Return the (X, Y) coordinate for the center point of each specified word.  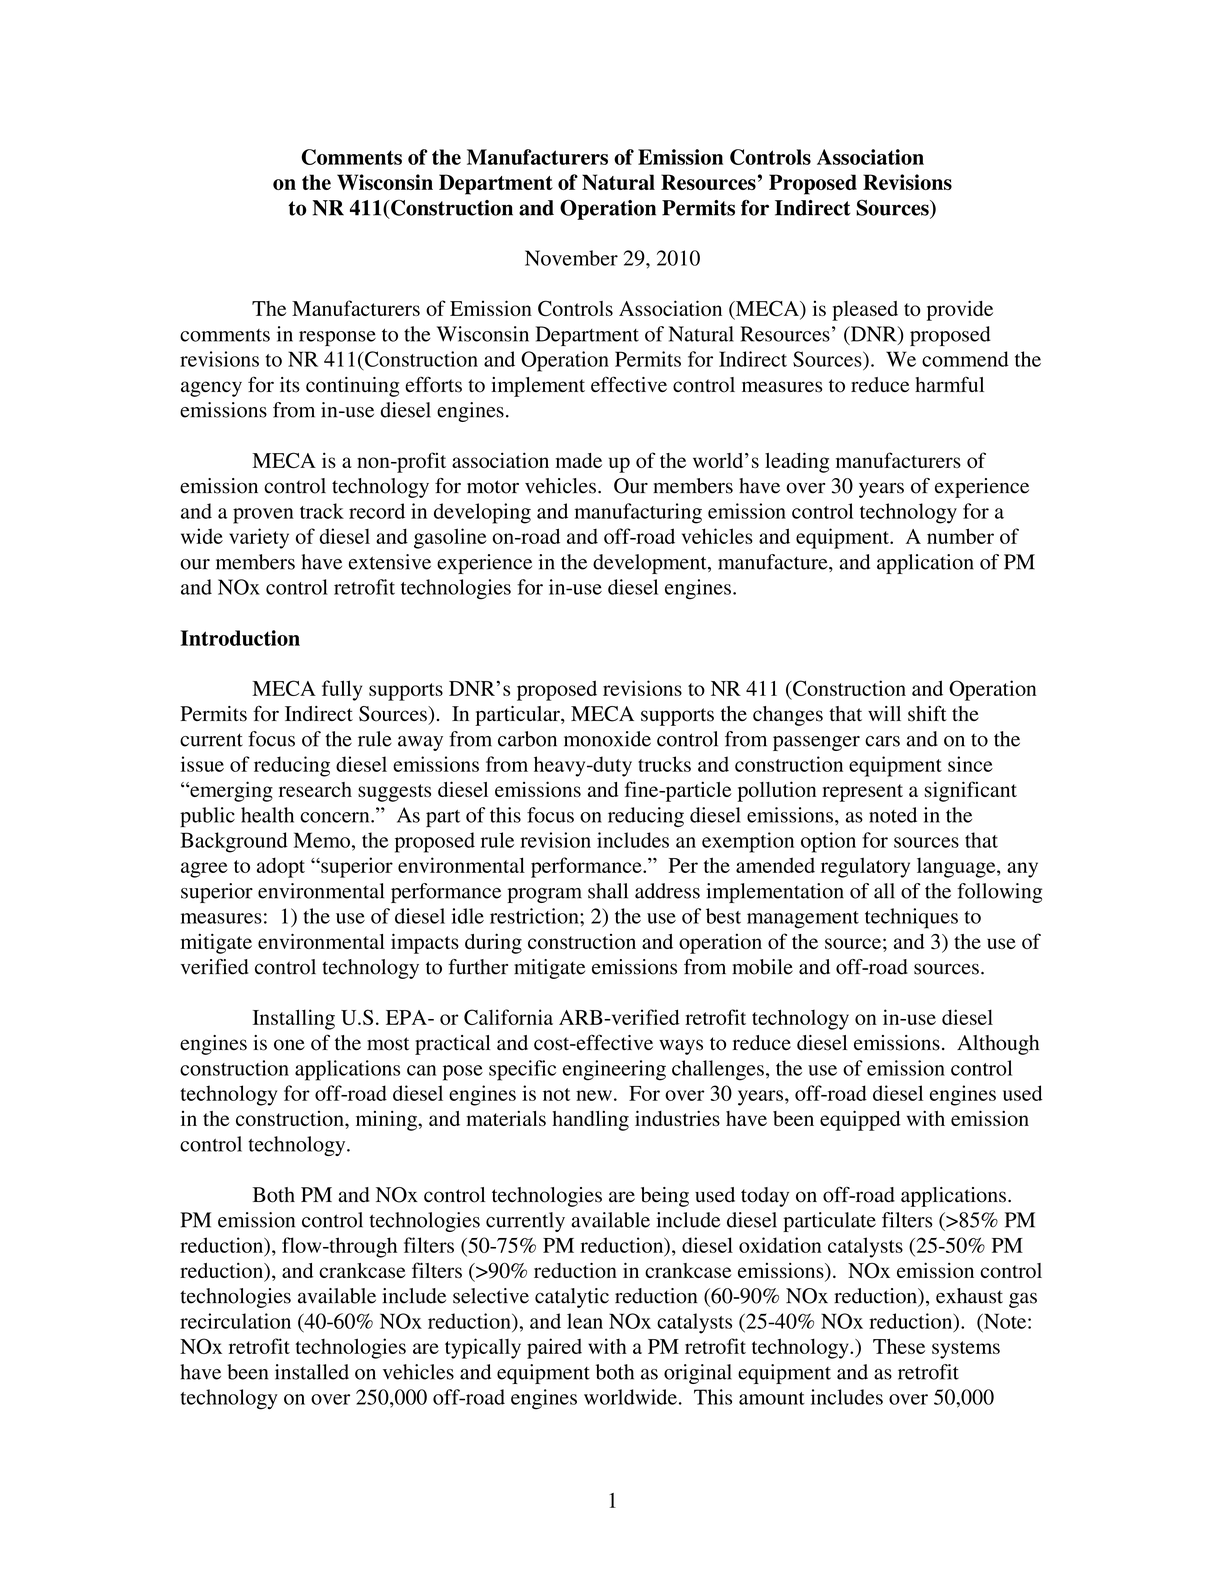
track (322, 511)
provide (960, 310)
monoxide (607, 739)
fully (342, 690)
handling (590, 1120)
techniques (911, 918)
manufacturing (638, 513)
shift (927, 713)
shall (608, 891)
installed (312, 1372)
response (337, 338)
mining (387, 1120)
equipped (860, 1120)
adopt (281, 867)
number (960, 536)
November (571, 258)
